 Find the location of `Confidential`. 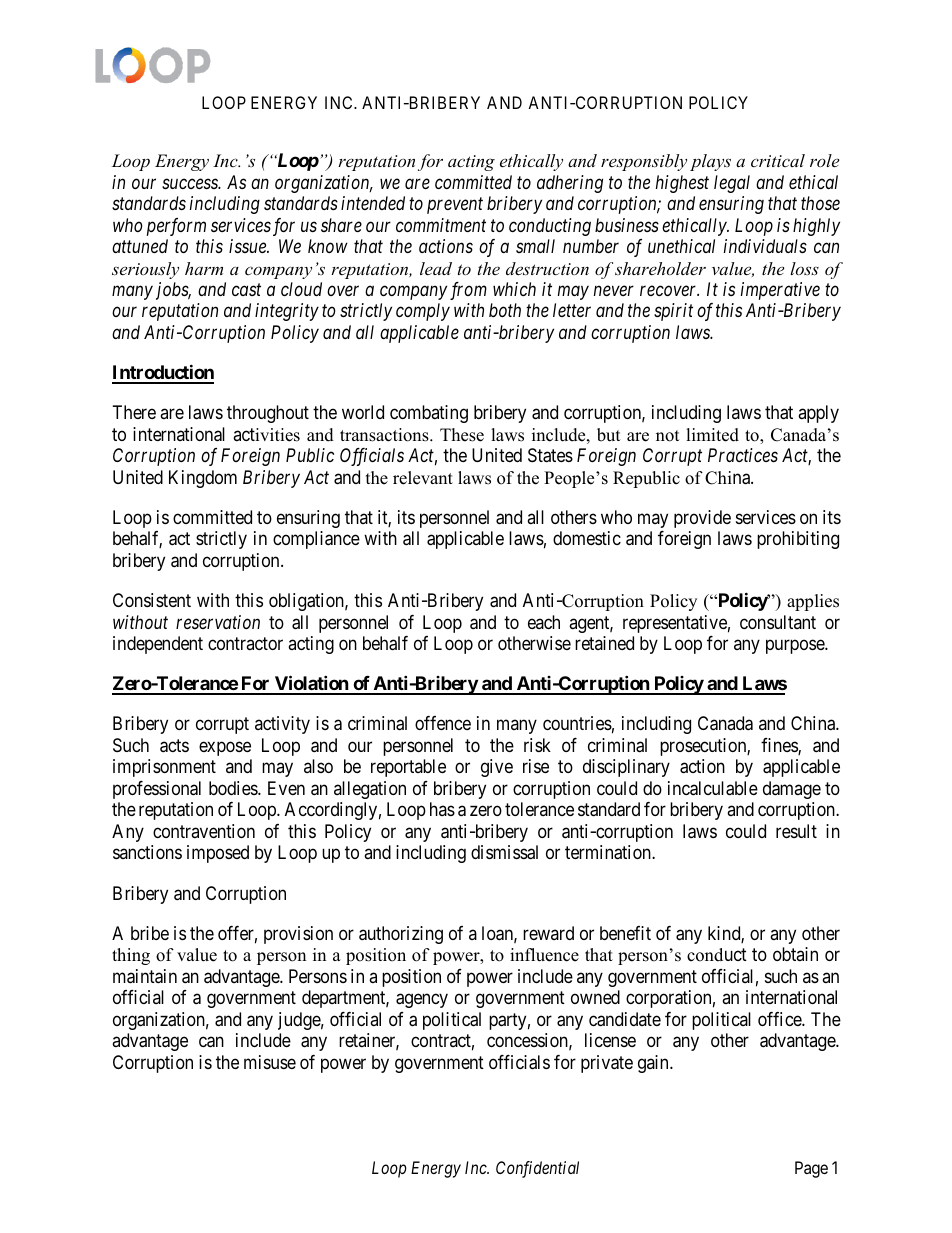

Confidential is located at coordinates (537, 1169).
